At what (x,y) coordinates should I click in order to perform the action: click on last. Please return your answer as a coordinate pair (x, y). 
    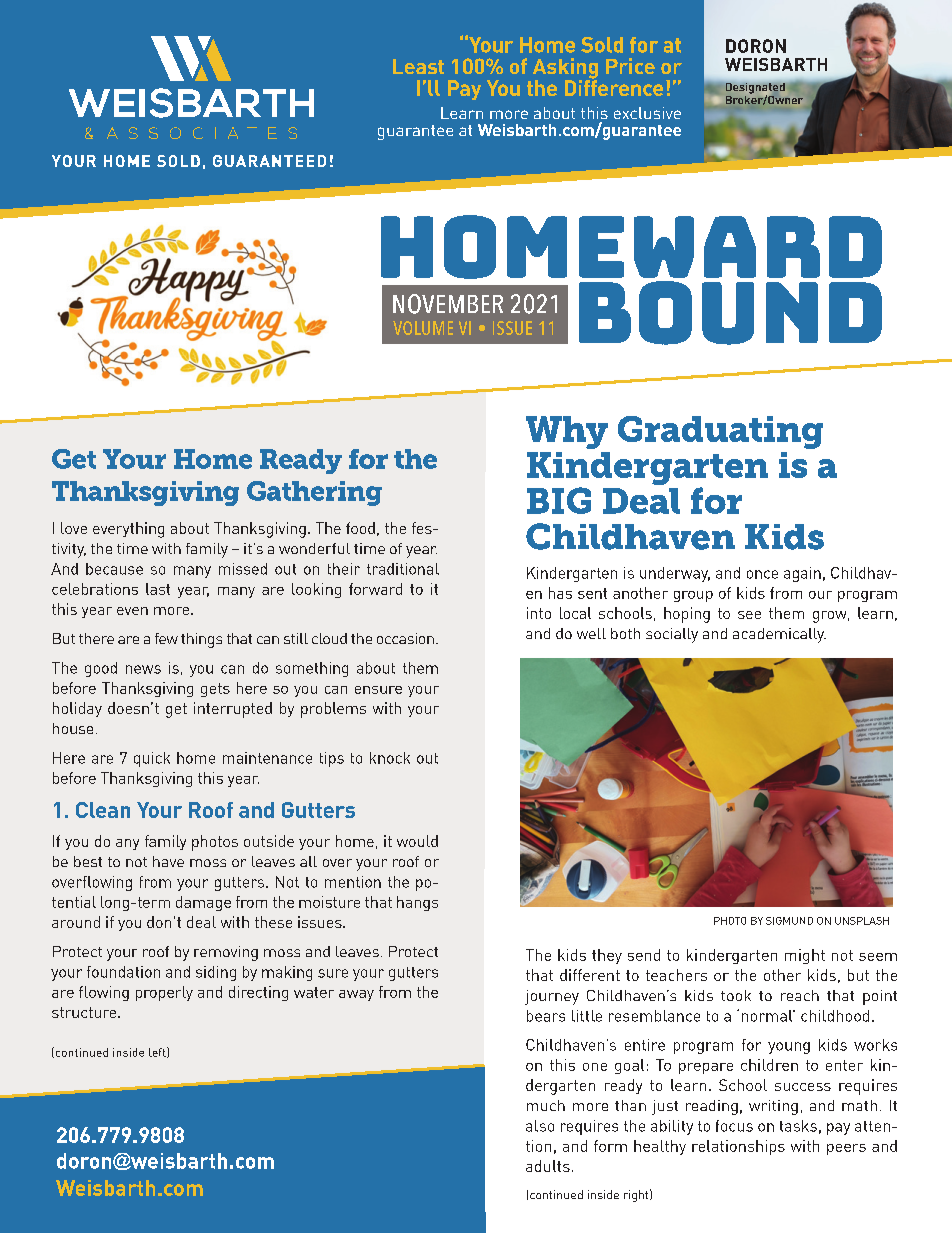
    Looking at the image, I should click on (158, 589).
